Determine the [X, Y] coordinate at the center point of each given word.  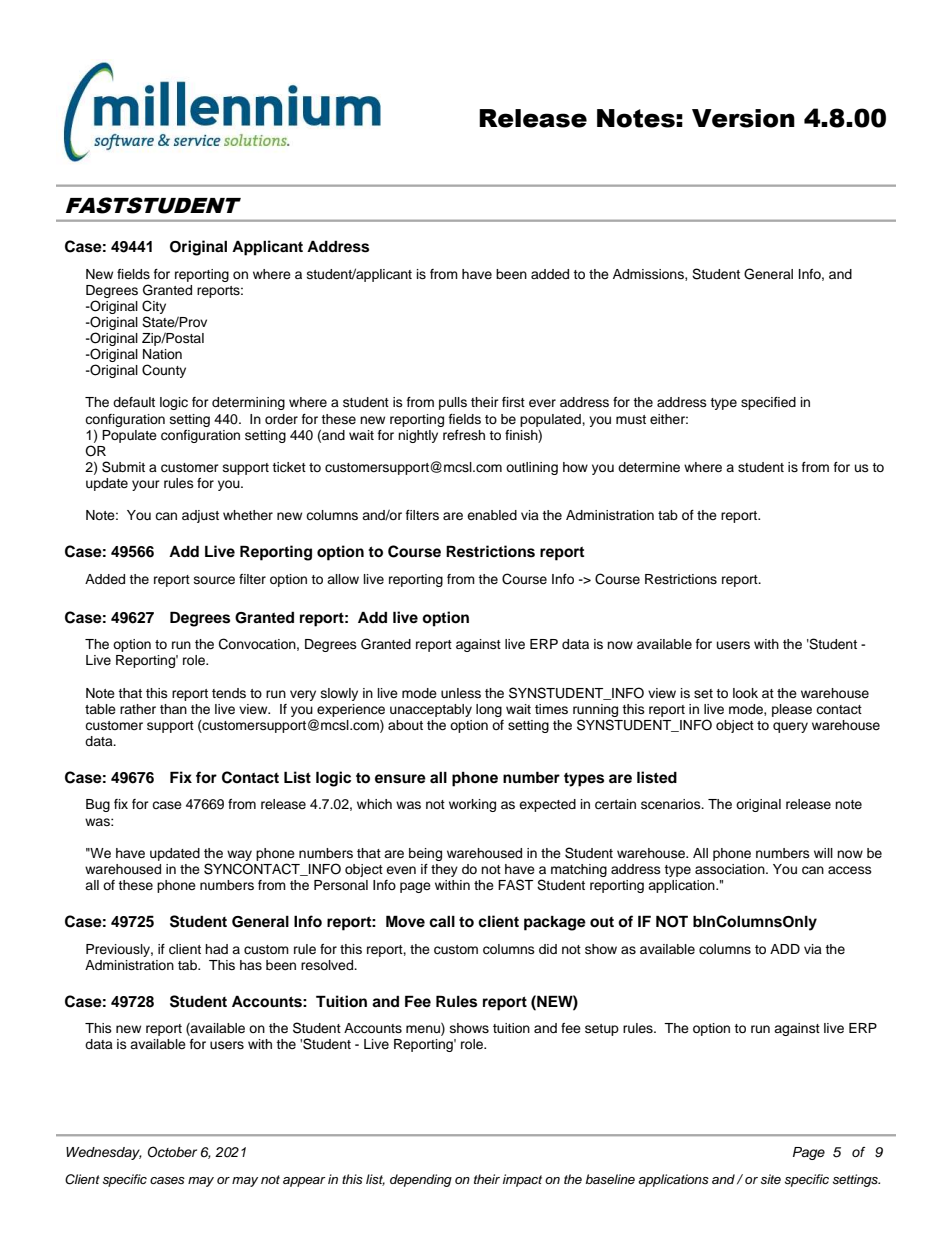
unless [461, 693]
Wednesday [104, 1153]
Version [743, 118]
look [745, 693]
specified [768, 403]
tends [229, 693]
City [154, 307]
